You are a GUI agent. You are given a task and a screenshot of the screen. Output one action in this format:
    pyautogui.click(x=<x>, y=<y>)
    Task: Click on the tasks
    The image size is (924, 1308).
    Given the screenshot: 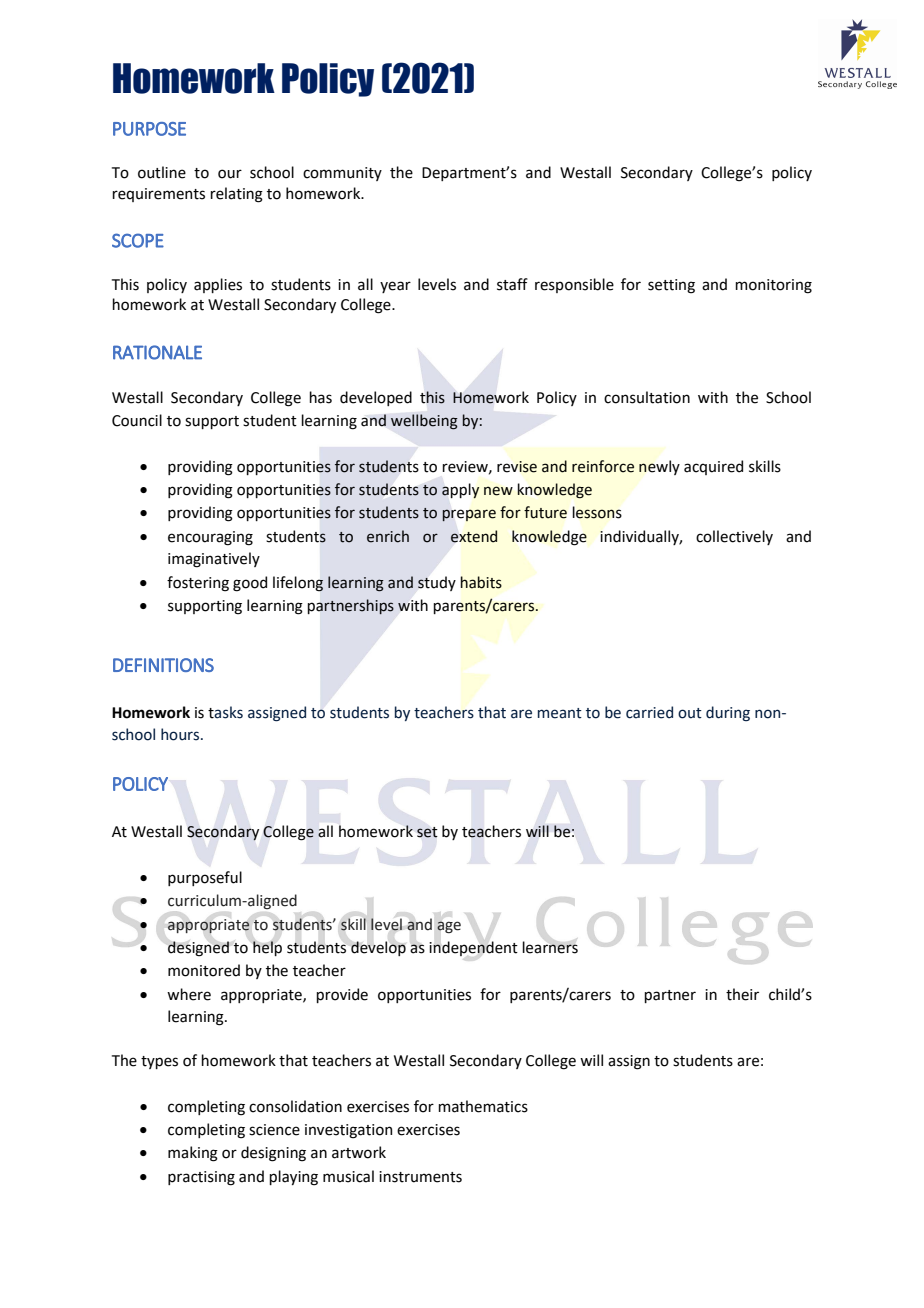 What is the action you would take?
    pyautogui.click(x=225, y=712)
